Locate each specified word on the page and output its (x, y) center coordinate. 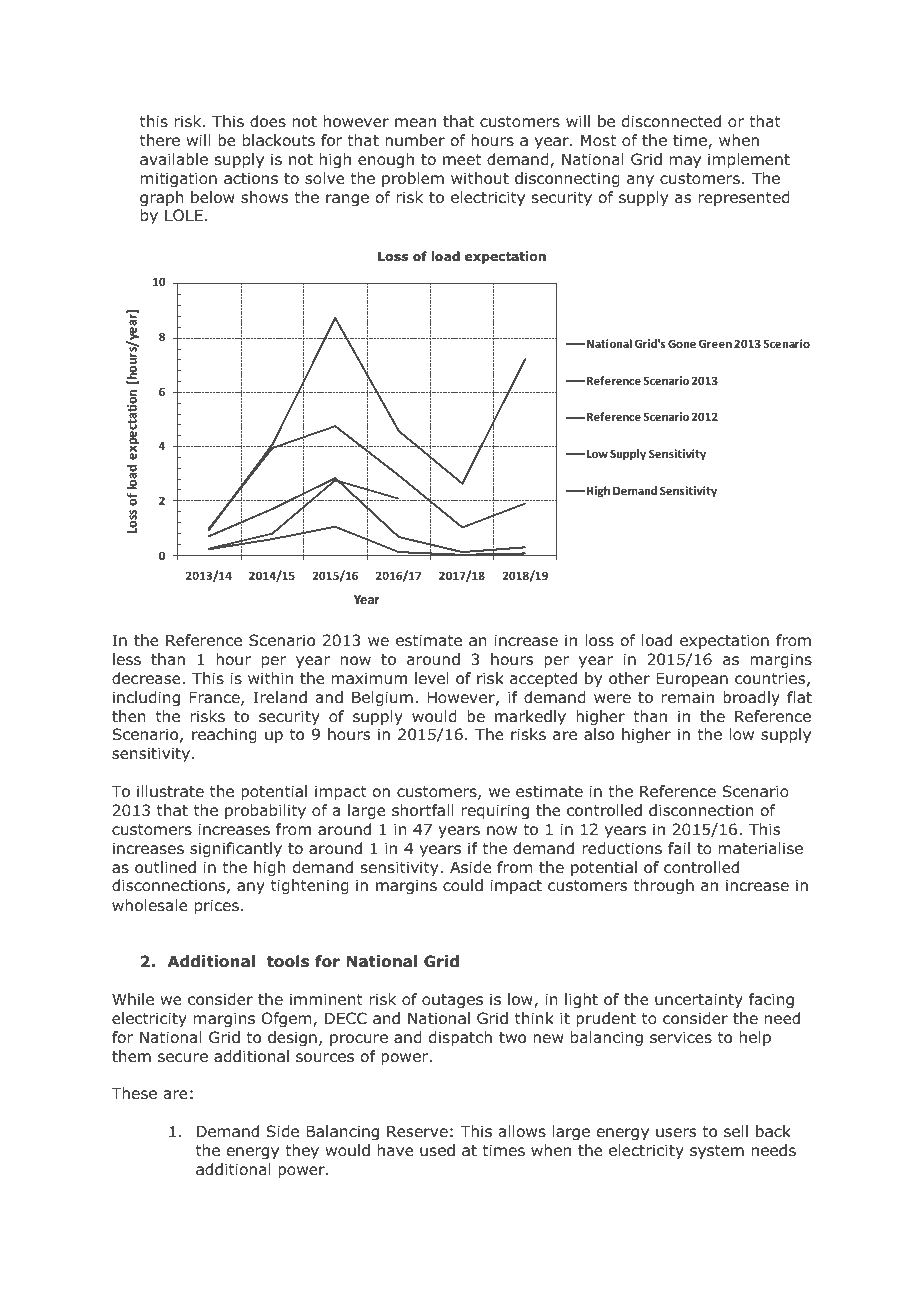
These (134, 1093)
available (174, 159)
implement (749, 160)
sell (736, 1131)
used (437, 1150)
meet (462, 159)
